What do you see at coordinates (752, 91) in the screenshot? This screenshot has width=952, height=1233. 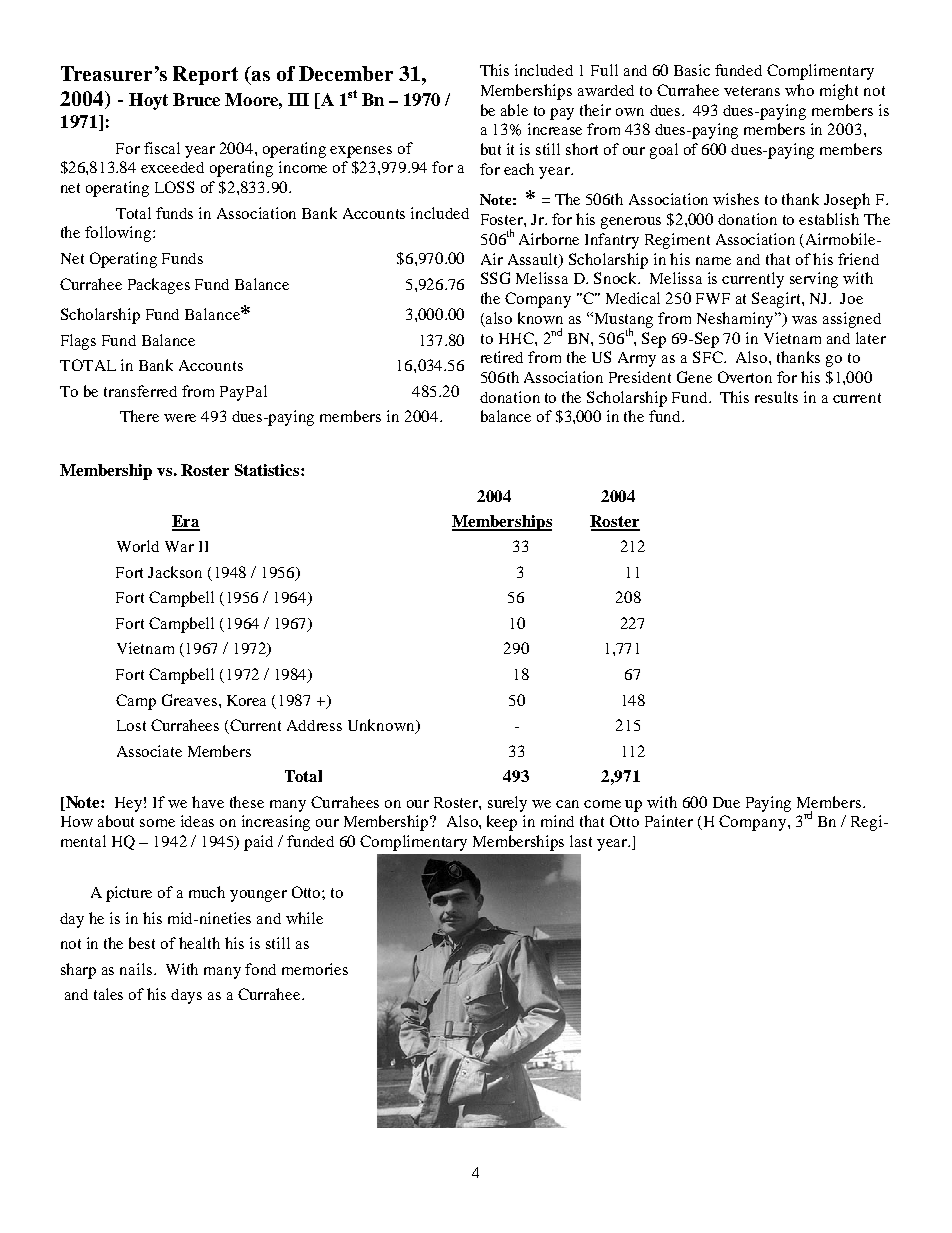 I see `veterans` at bounding box center [752, 91].
